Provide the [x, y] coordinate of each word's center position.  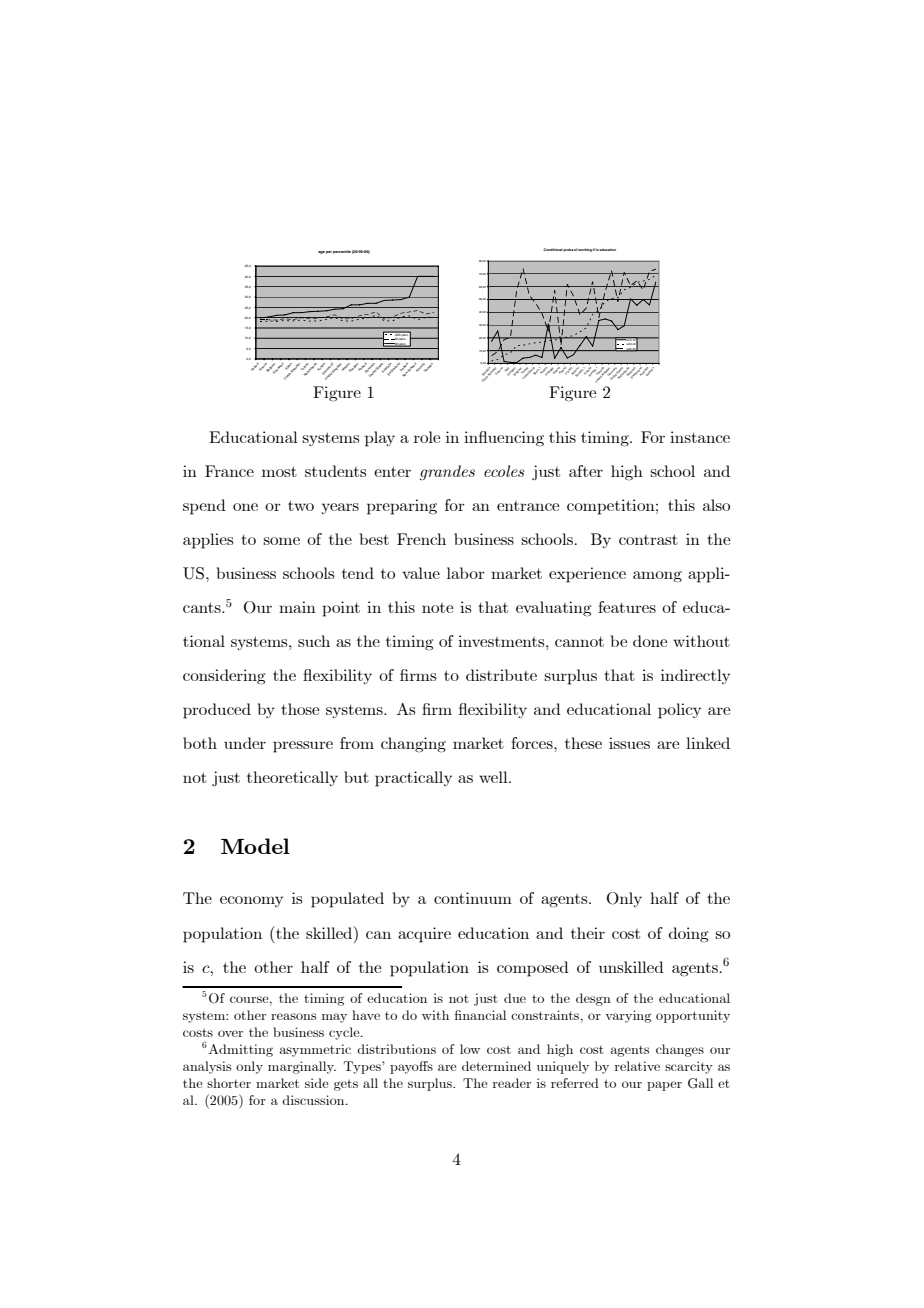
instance [700, 437]
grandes [447, 473]
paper [664, 1086]
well [494, 777]
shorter [229, 1083]
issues [629, 743]
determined [496, 1066]
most [279, 471]
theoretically [292, 778]
